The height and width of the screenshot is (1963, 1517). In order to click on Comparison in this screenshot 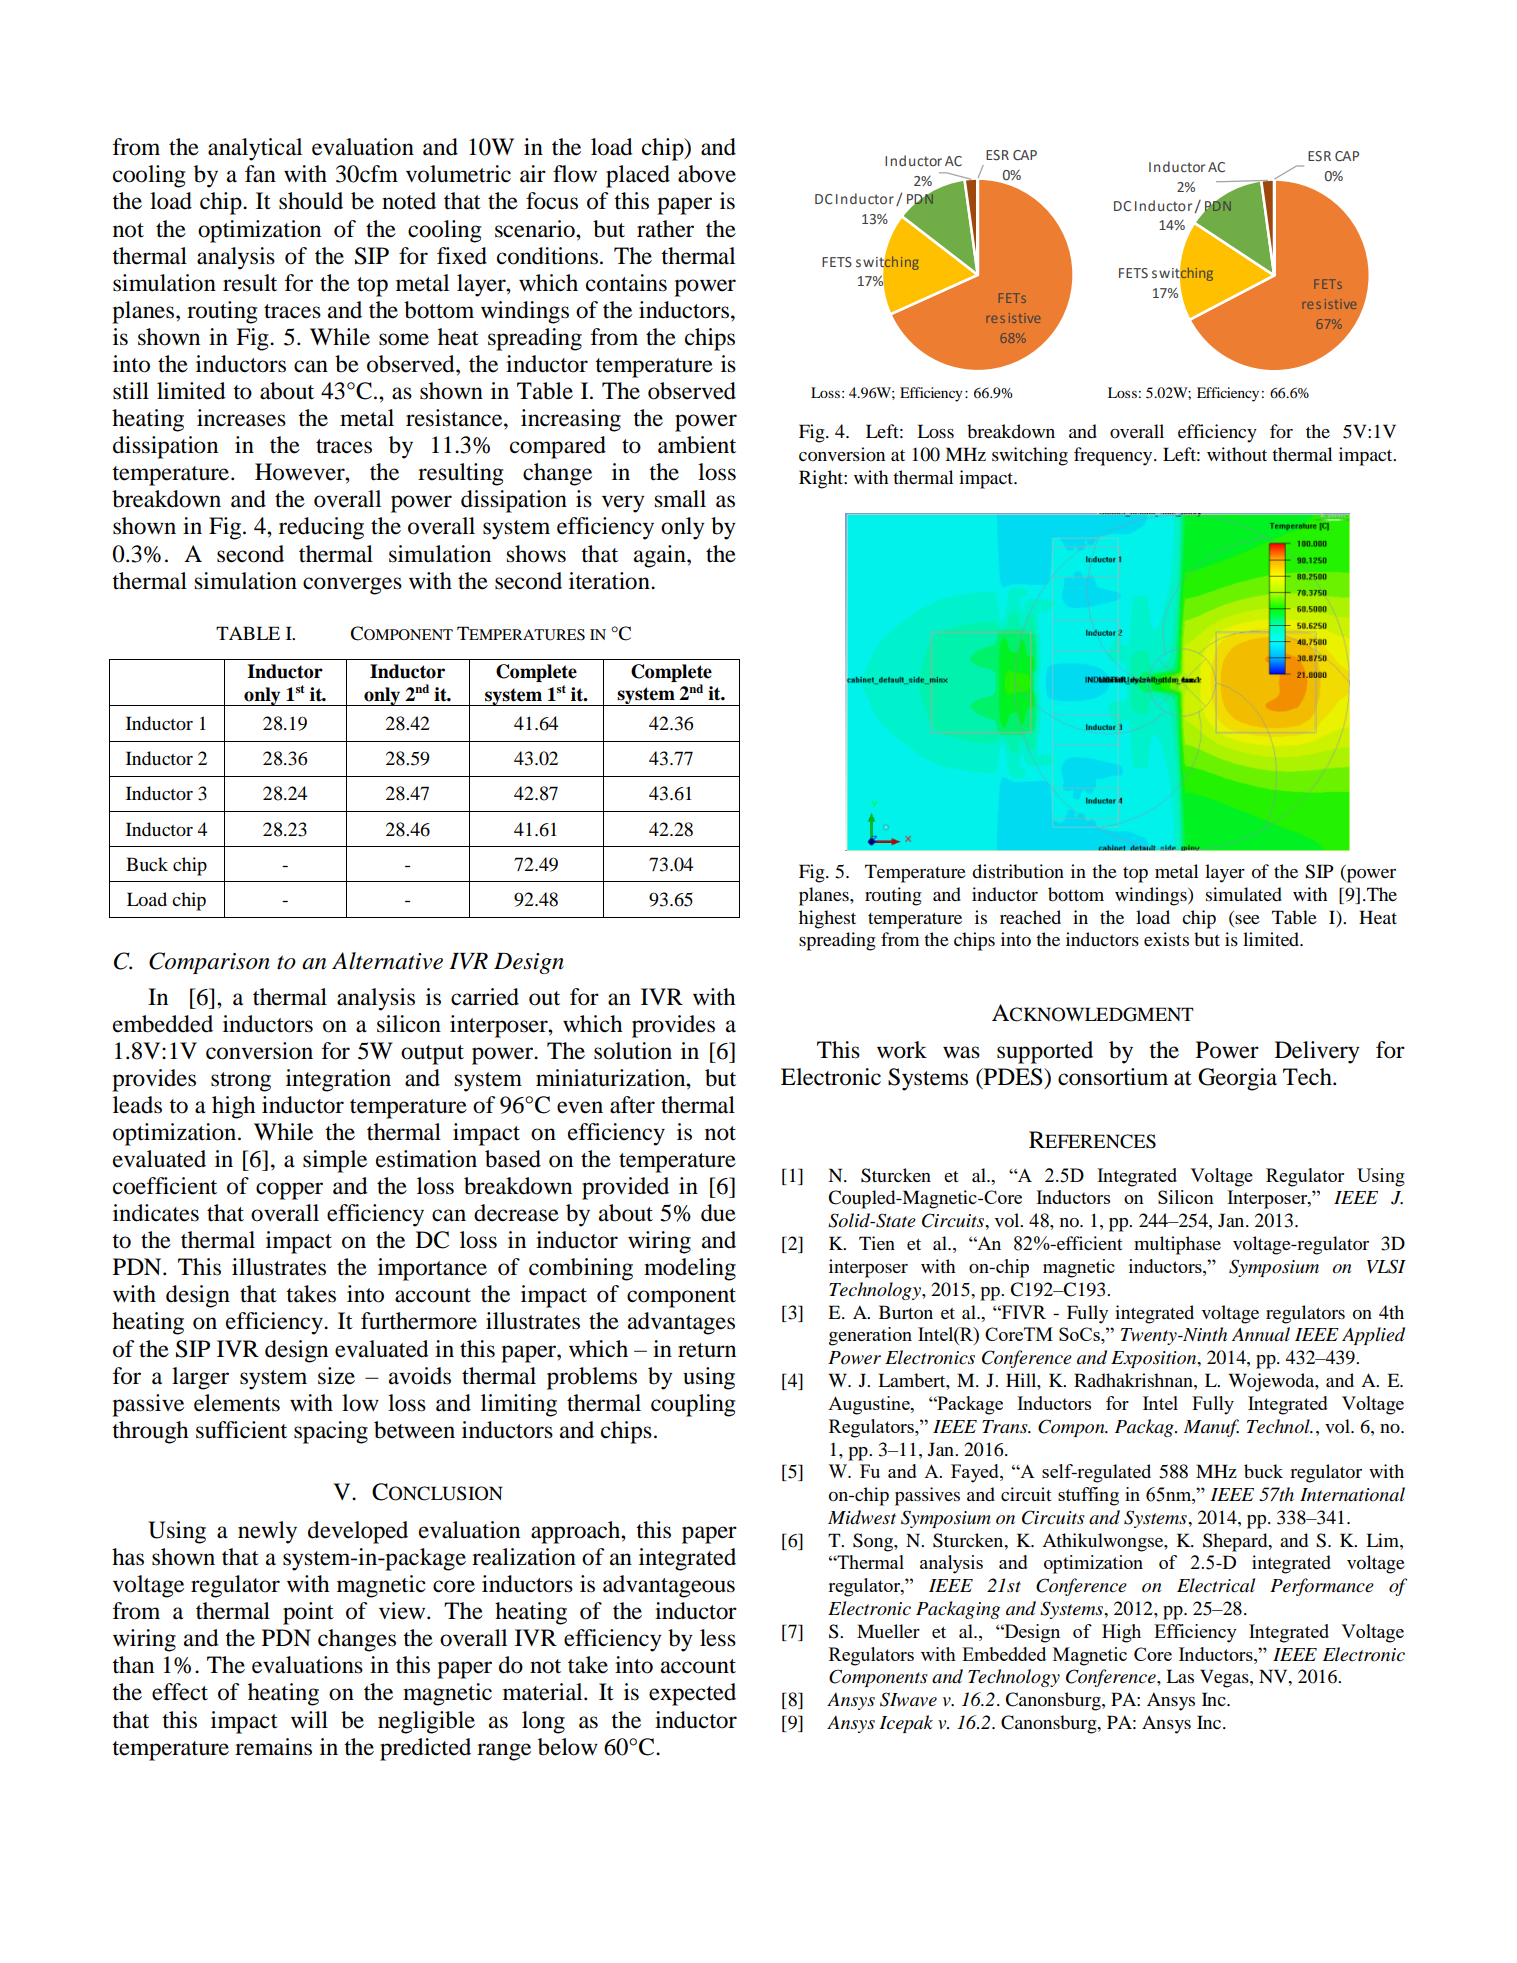, I will do `click(209, 963)`.
